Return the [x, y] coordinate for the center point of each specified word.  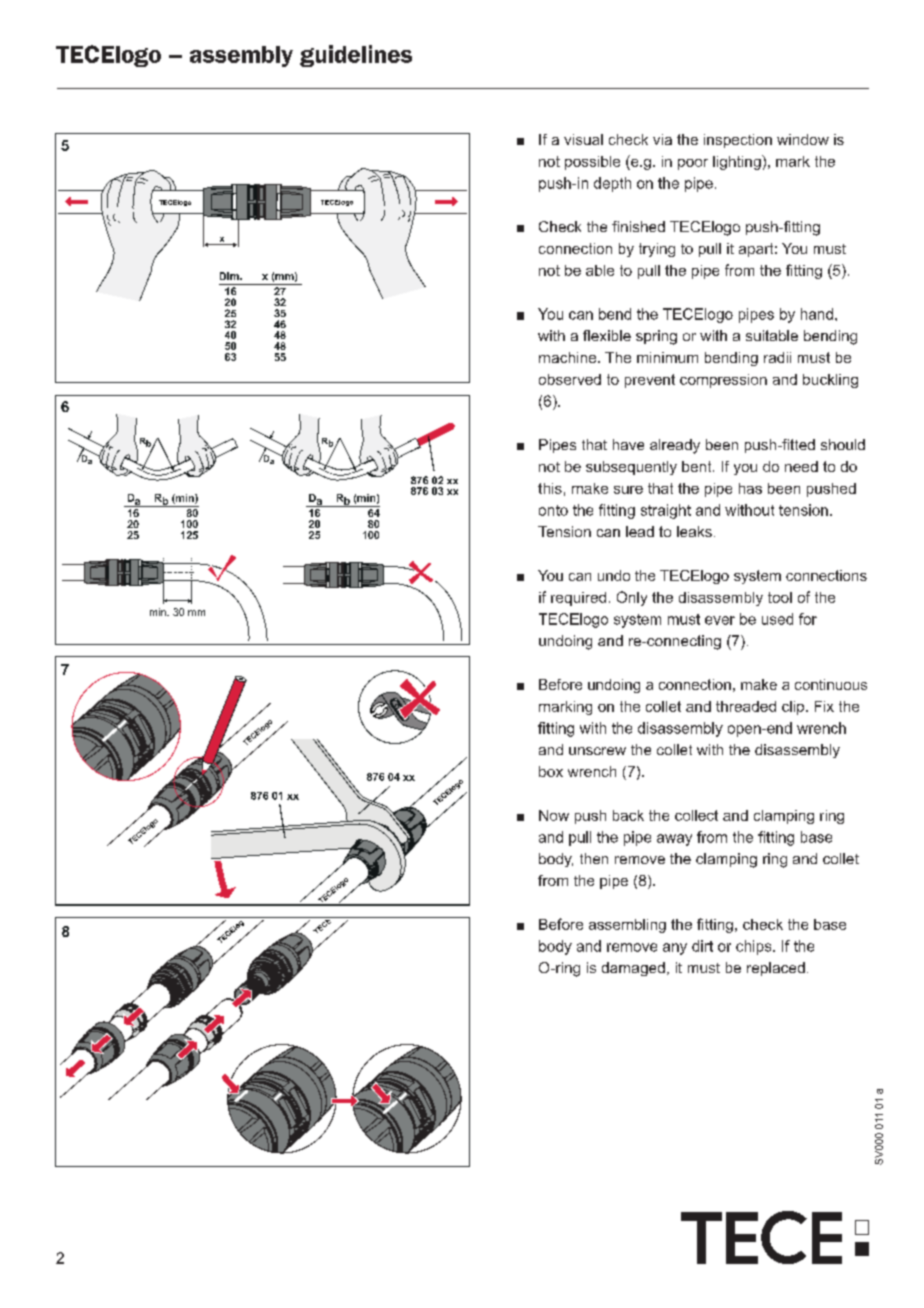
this [550, 488]
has [750, 488]
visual [583, 139]
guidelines [356, 56]
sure [628, 490]
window [803, 139]
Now [554, 815]
